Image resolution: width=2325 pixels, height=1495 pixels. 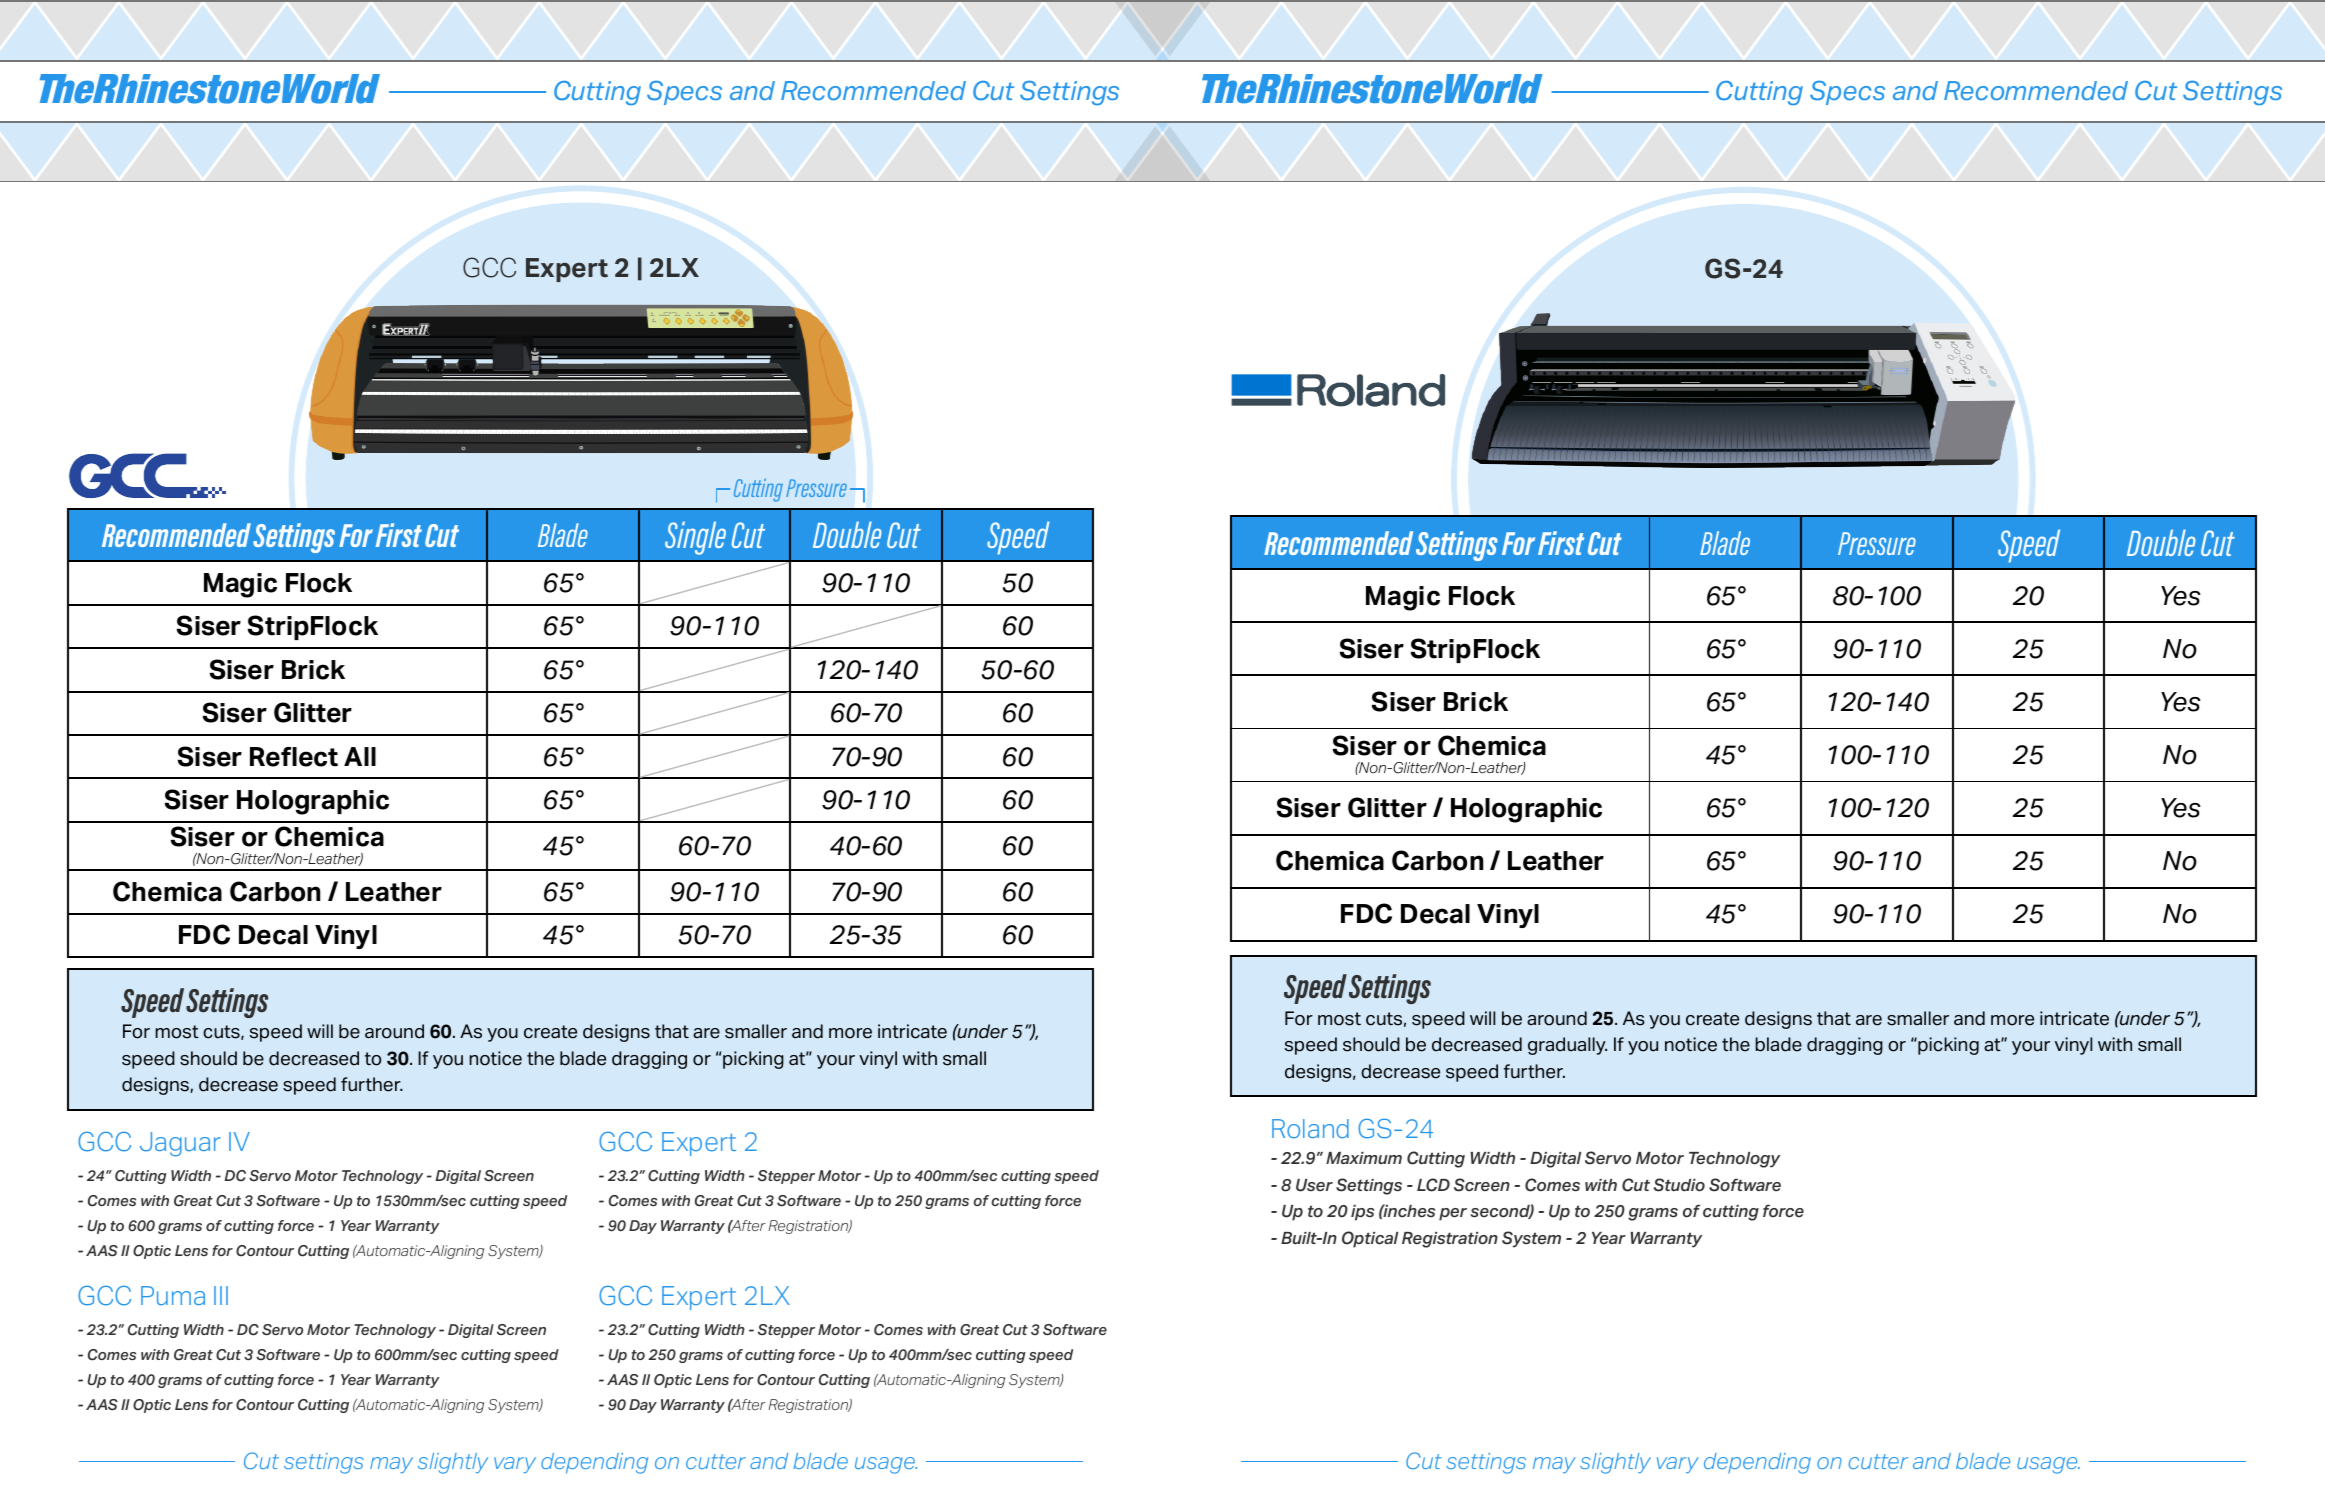 What do you see at coordinates (1433, 1185) in the screenshot?
I see `LCD` at bounding box center [1433, 1185].
